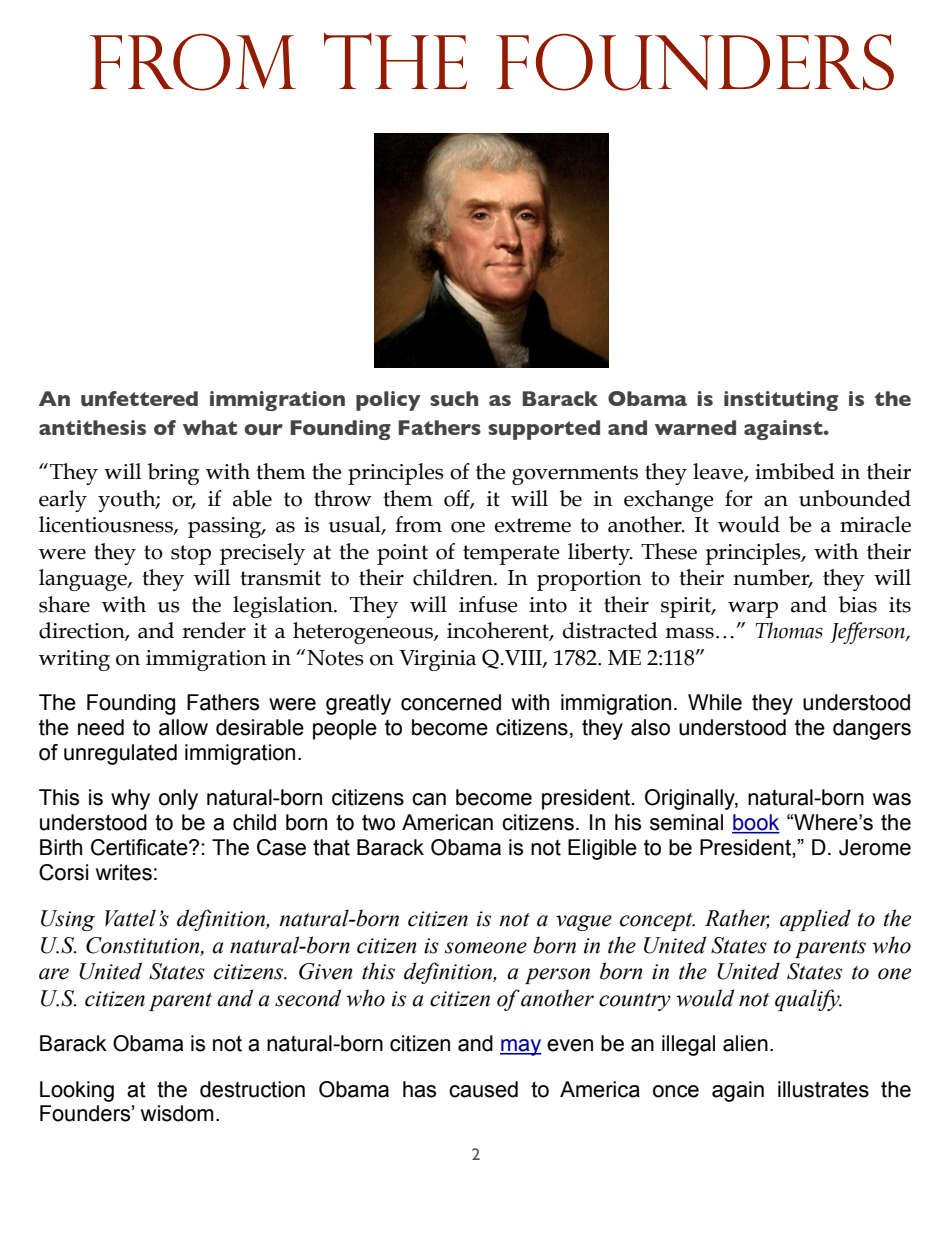  What do you see at coordinates (815, 920) in the screenshot?
I see `applied` at bounding box center [815, 920].
